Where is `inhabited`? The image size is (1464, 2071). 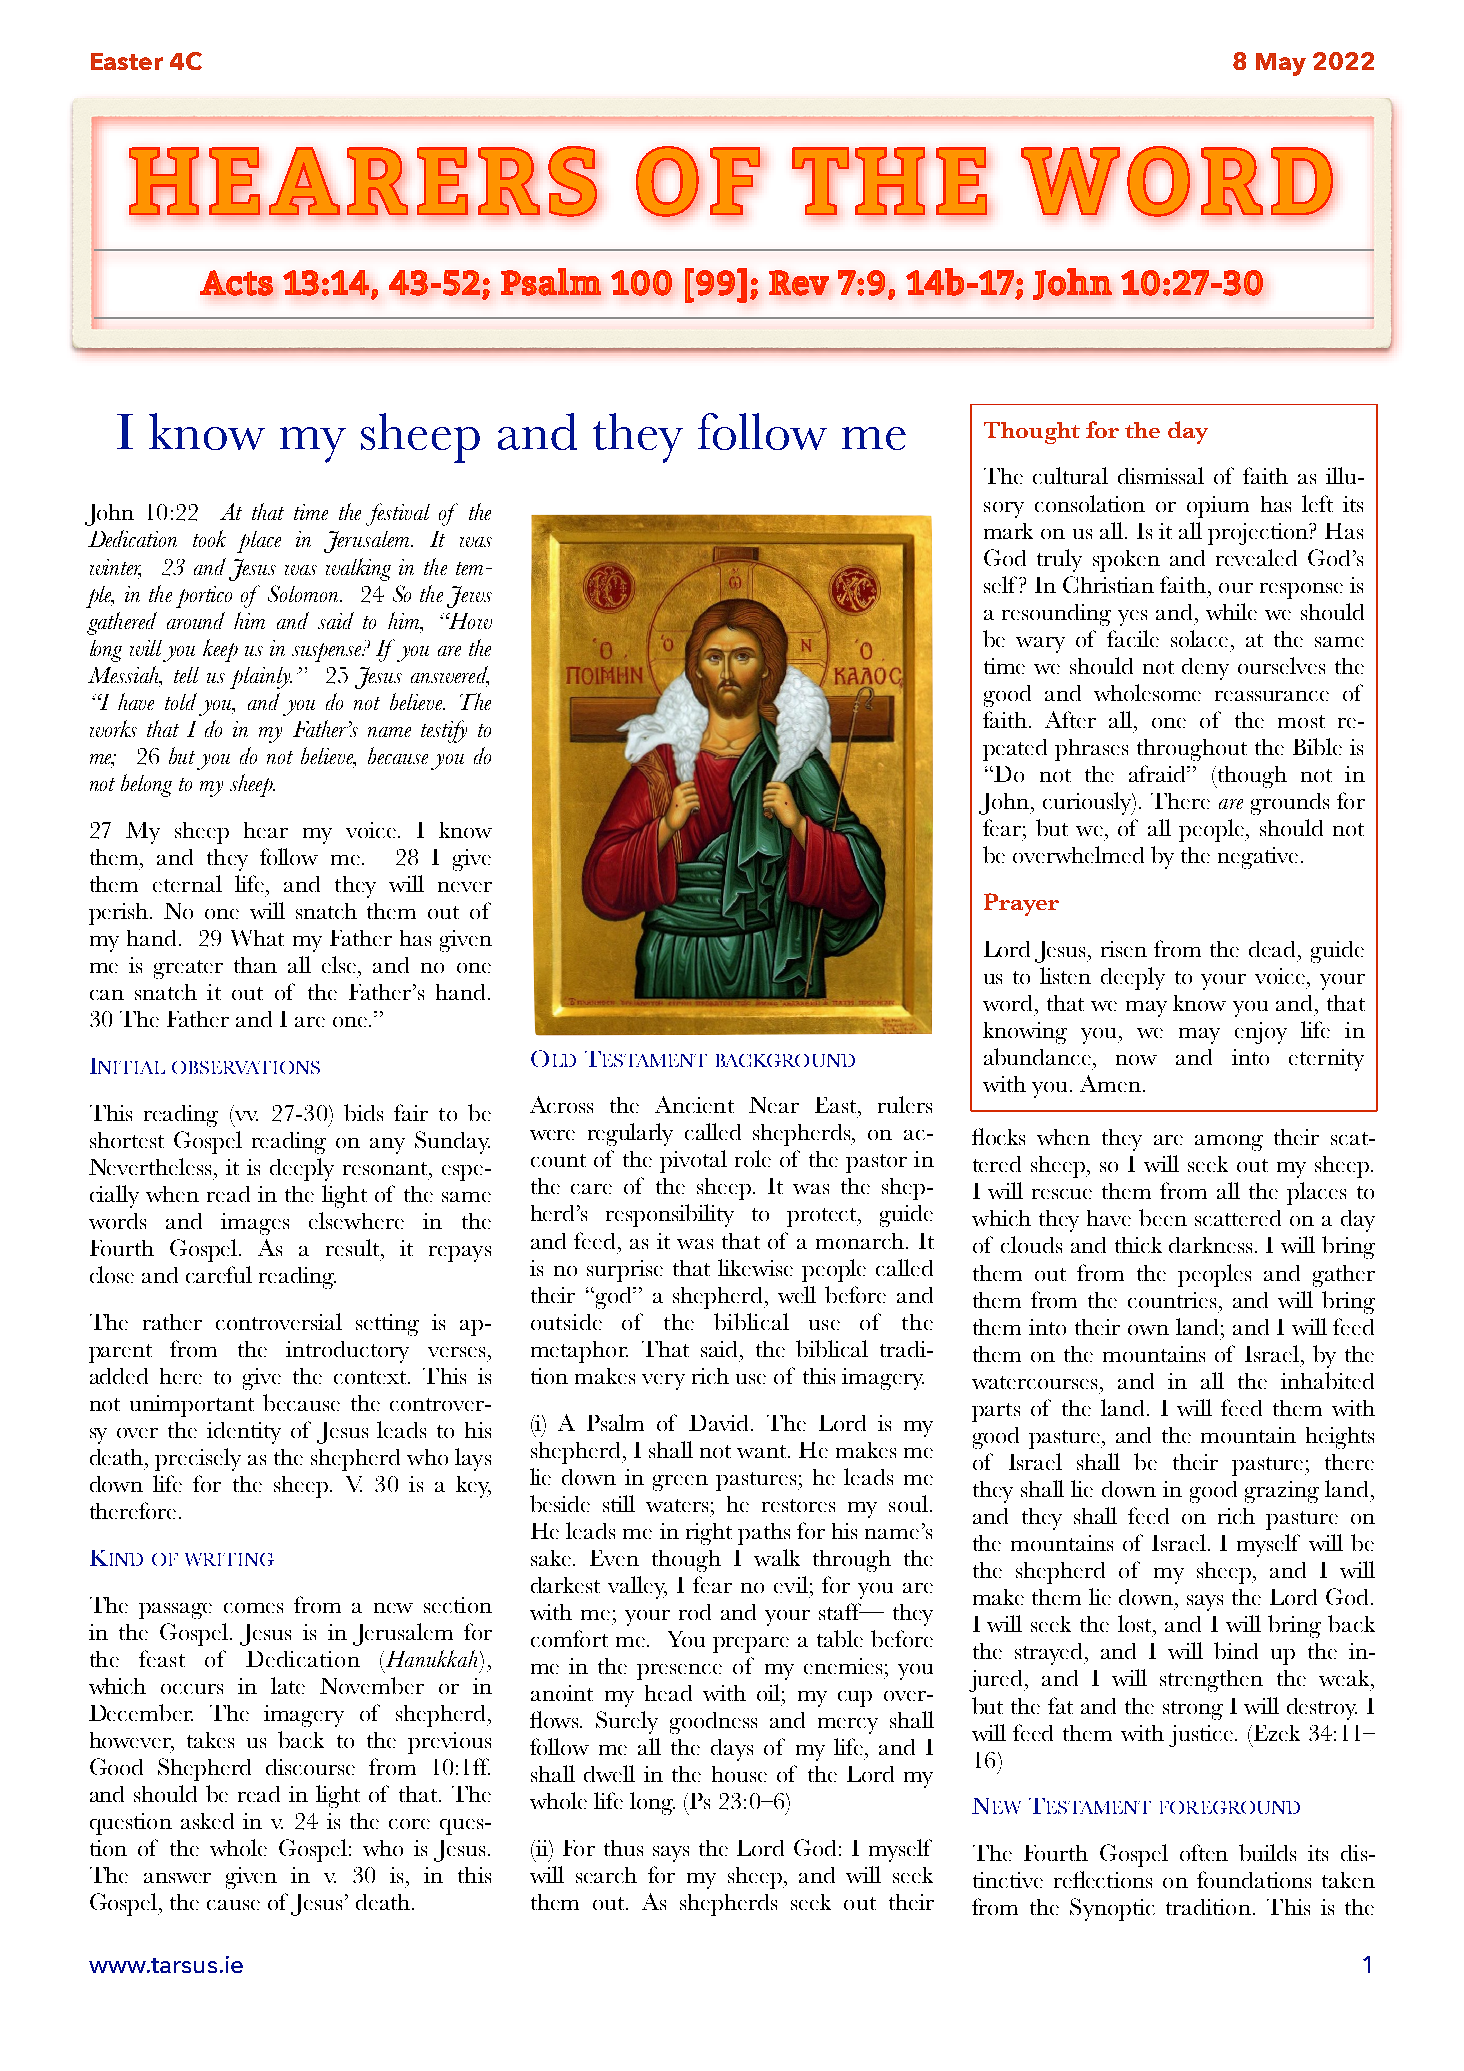
inhabited is located at coordinates (1327, 1380).
